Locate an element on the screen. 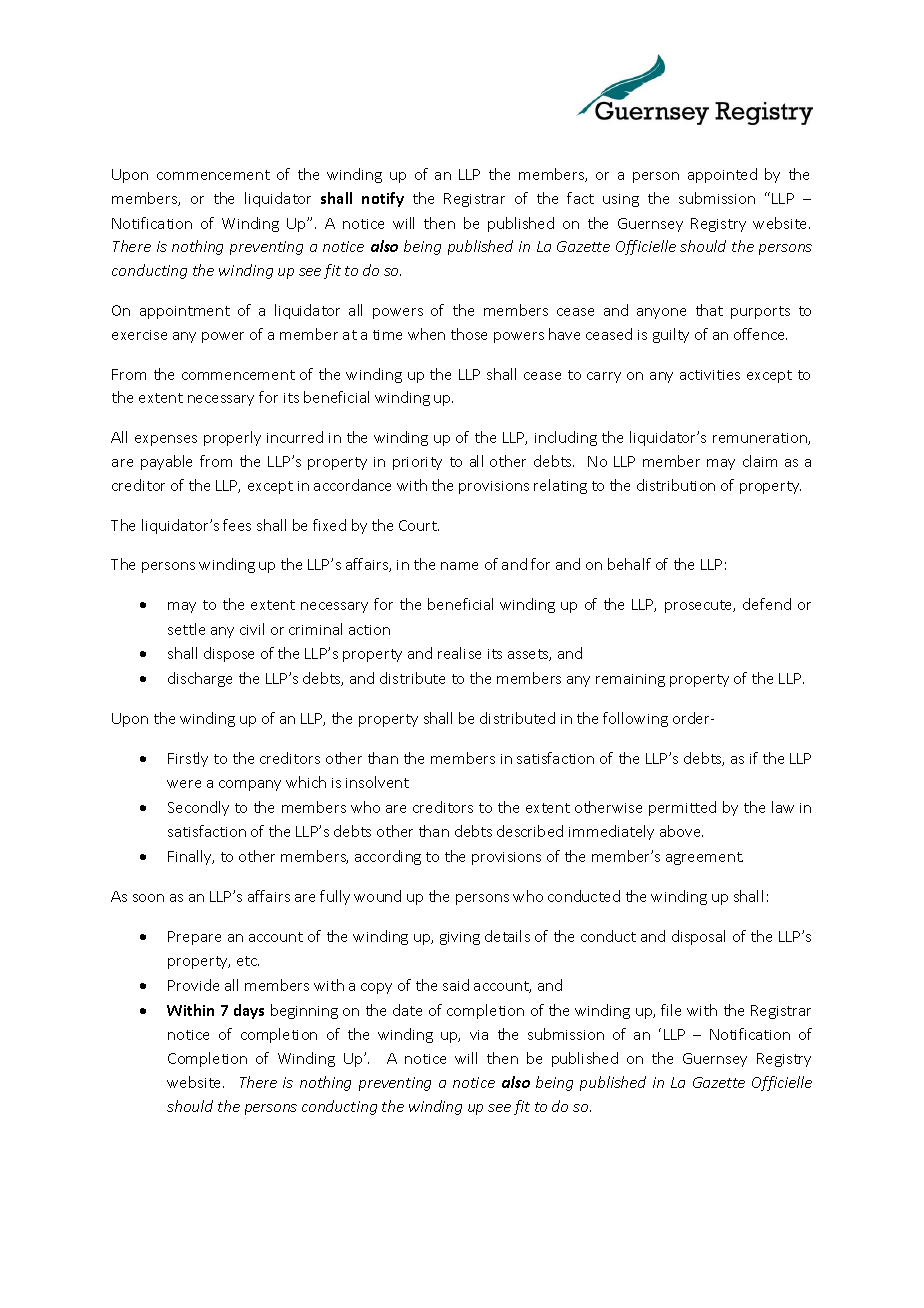 This screenshot has height=1308, width=924. appointed is located at coordinates (722, 175).
